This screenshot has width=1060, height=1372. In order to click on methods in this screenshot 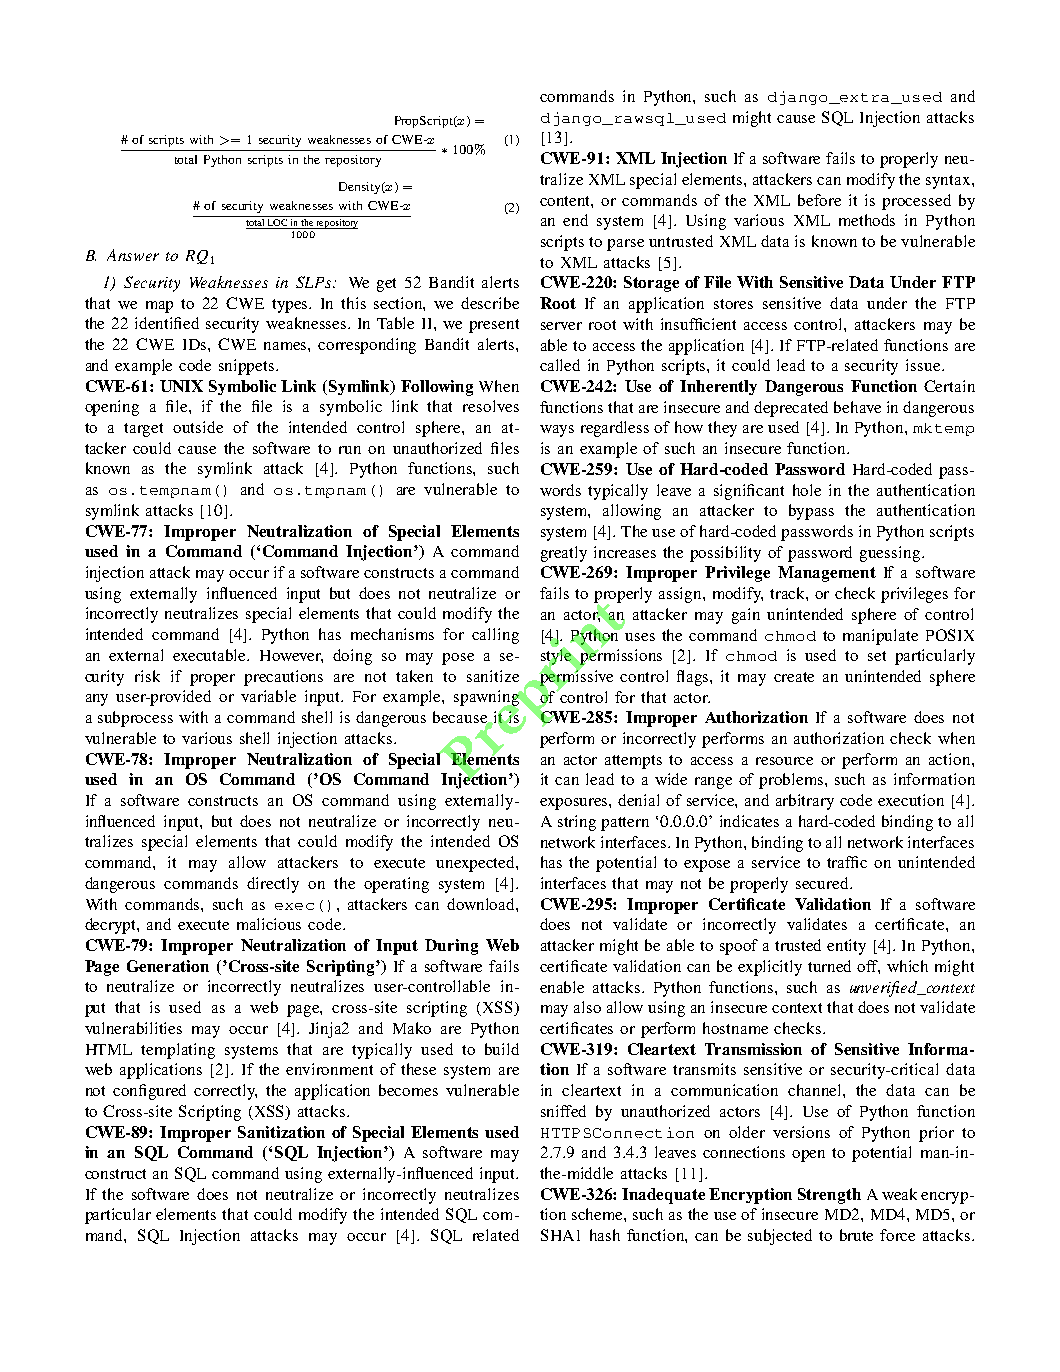, I will do `click(867, 220)`.
